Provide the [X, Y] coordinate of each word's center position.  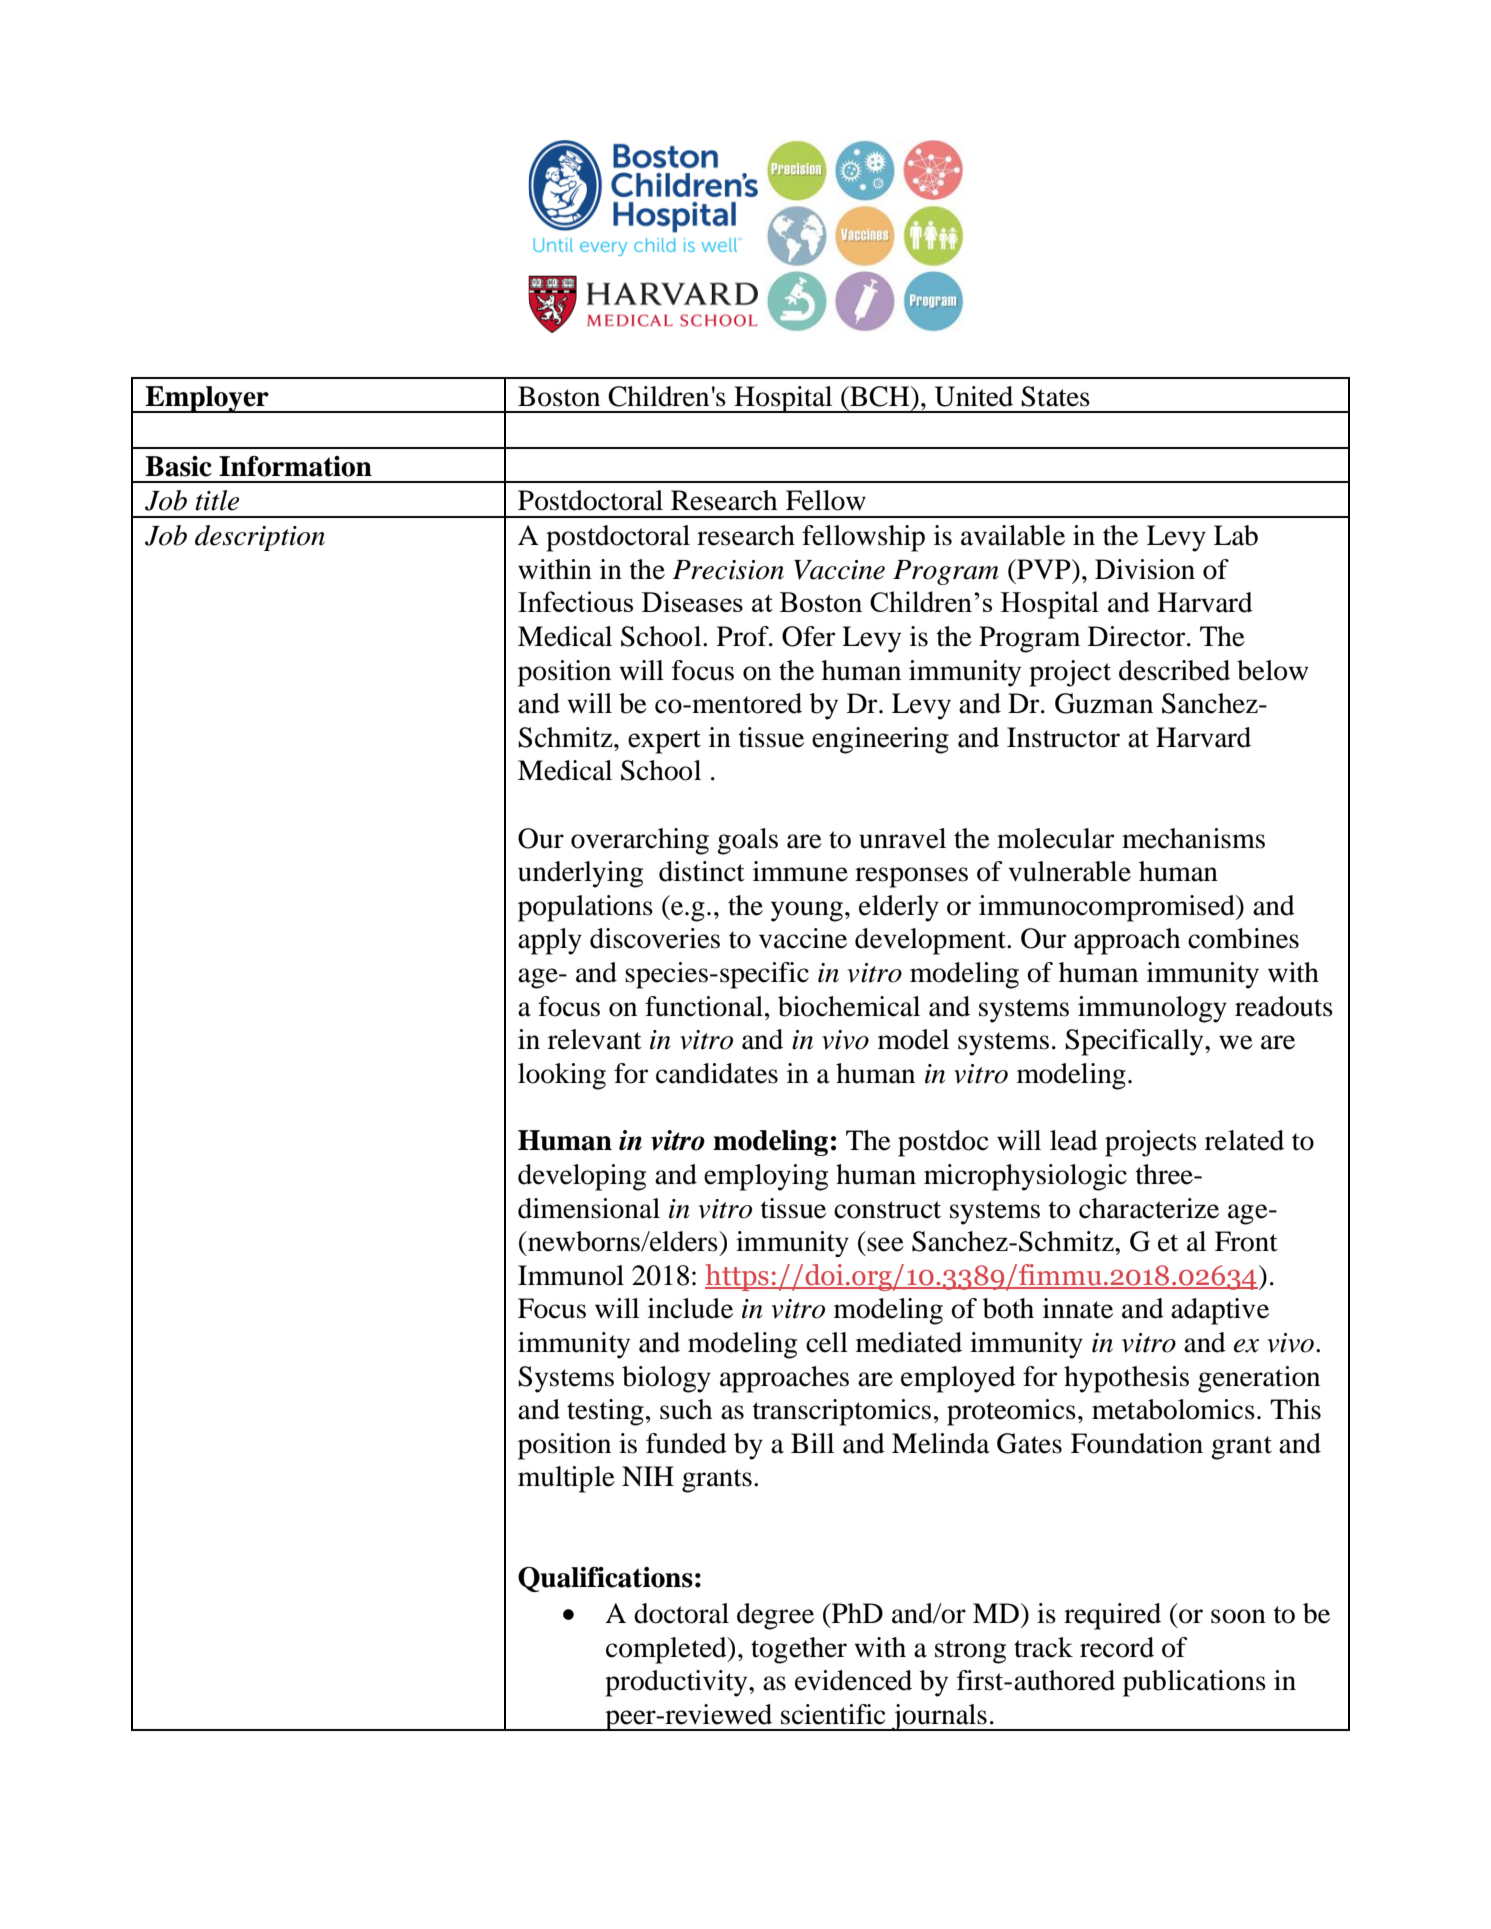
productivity [677, 1683]
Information [295, 466]
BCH [880, 396]
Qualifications [605, 1579]
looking [562, 1076]
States [1055, 396]
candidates [717, 1073]
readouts [1284, 1006]
